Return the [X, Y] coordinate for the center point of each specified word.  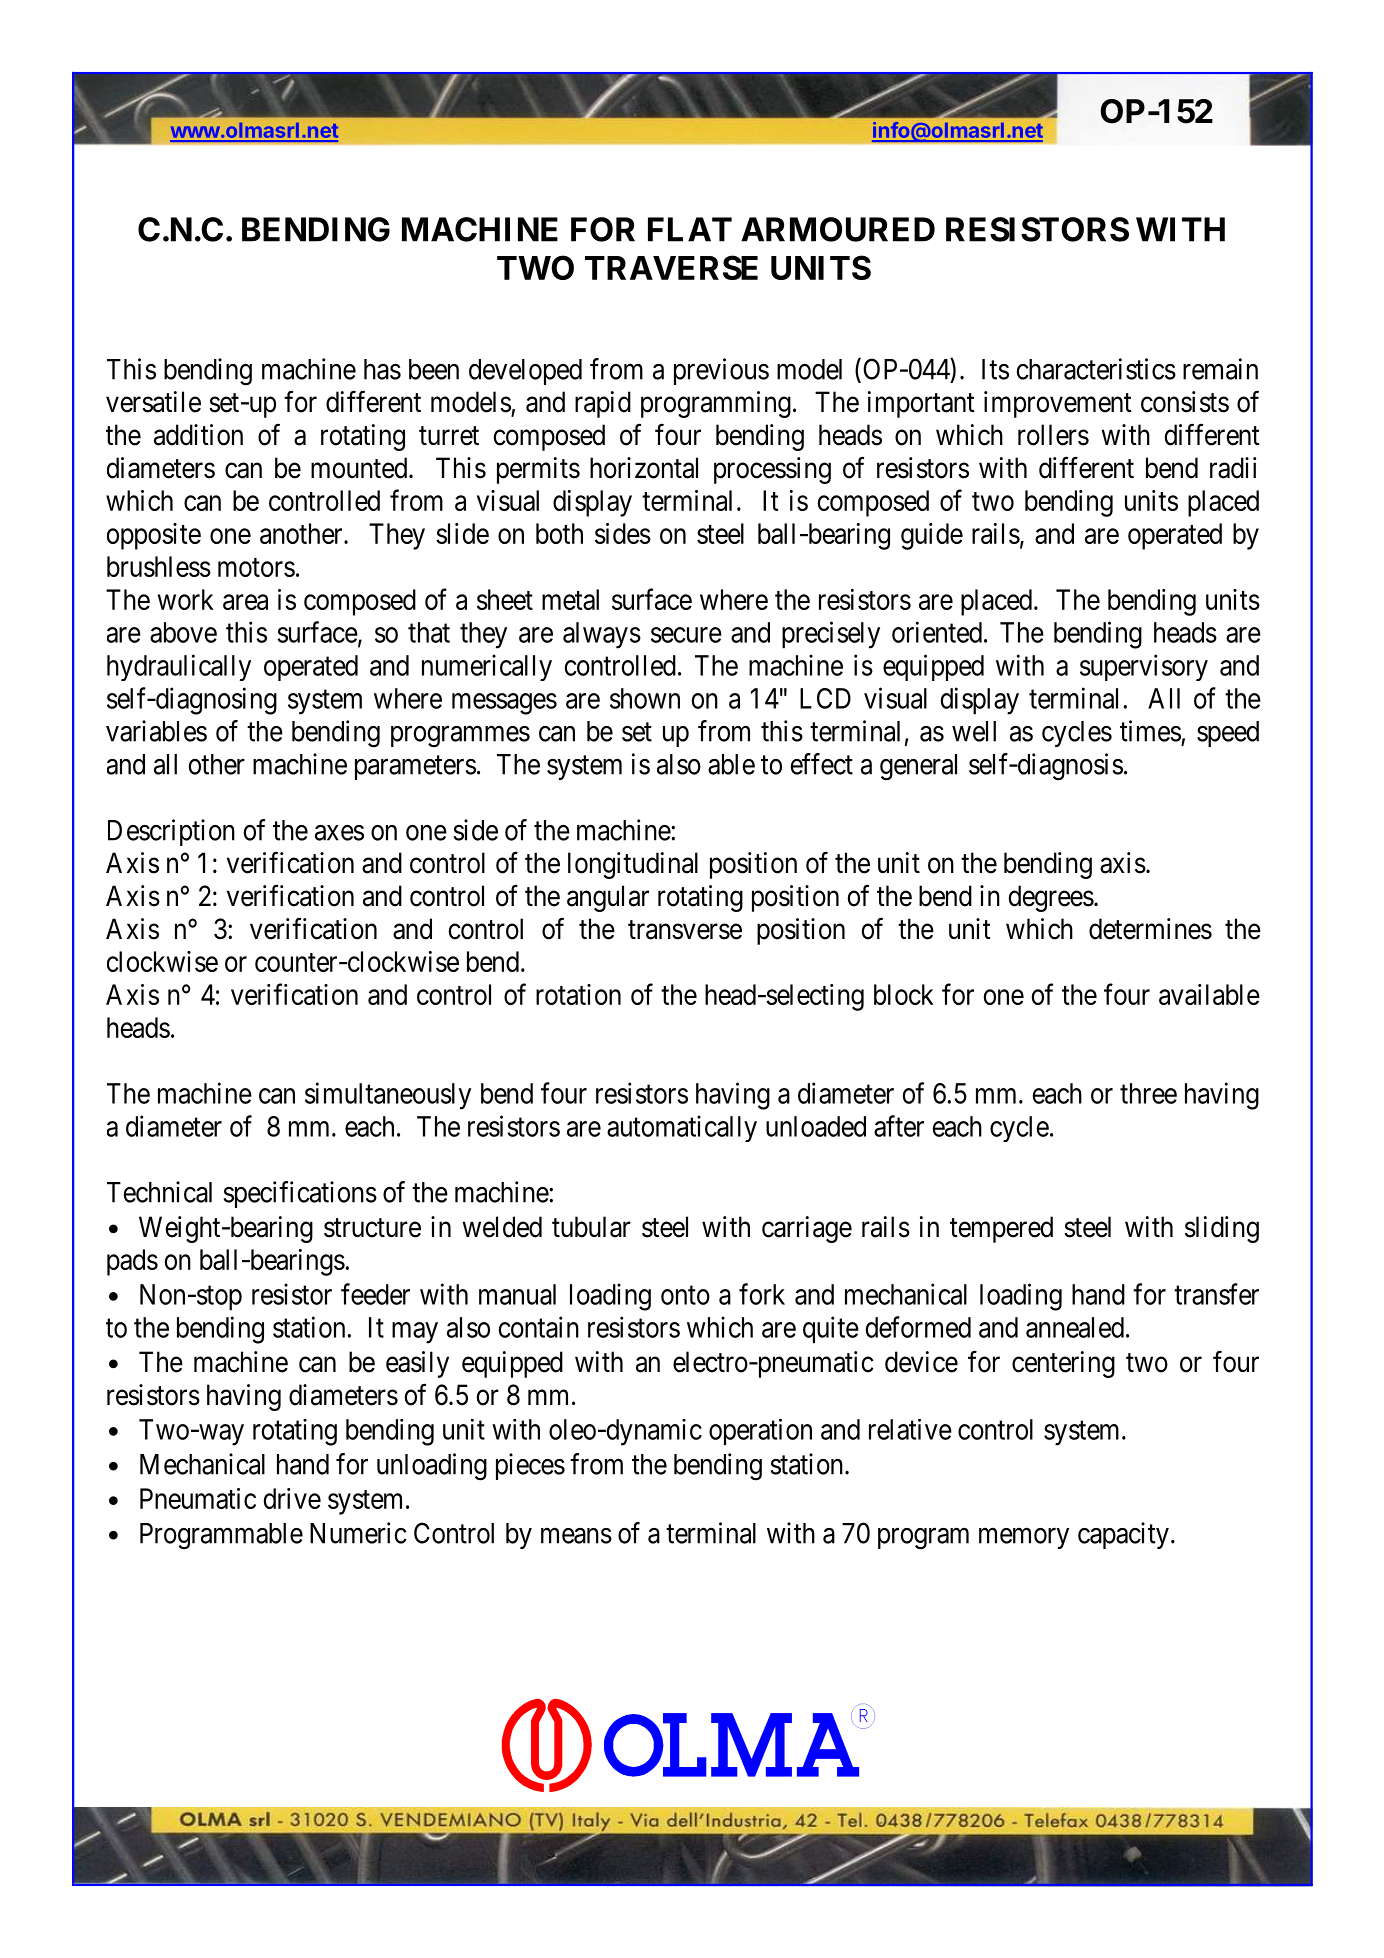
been [434, 369]
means [576, 1536]
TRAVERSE [671, 267]
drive [292, 1498]
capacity [1123, 1535]
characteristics [1096, 369]
